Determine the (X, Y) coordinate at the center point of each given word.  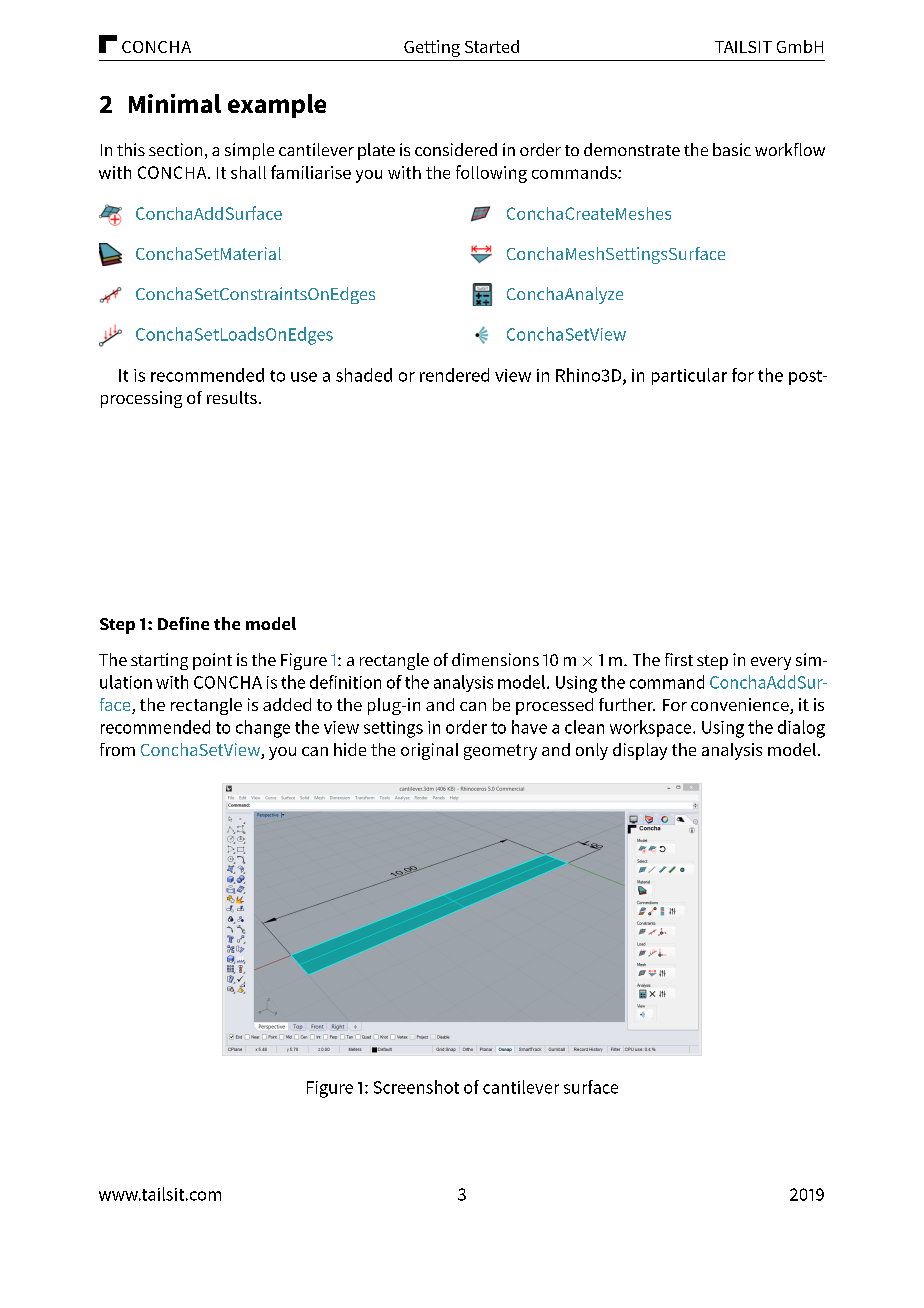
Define (183, 623)
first (679, 659)
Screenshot (416, 1087)
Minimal (175, 103)
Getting (432, 48)
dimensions (495, 659)
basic (732, 149)
